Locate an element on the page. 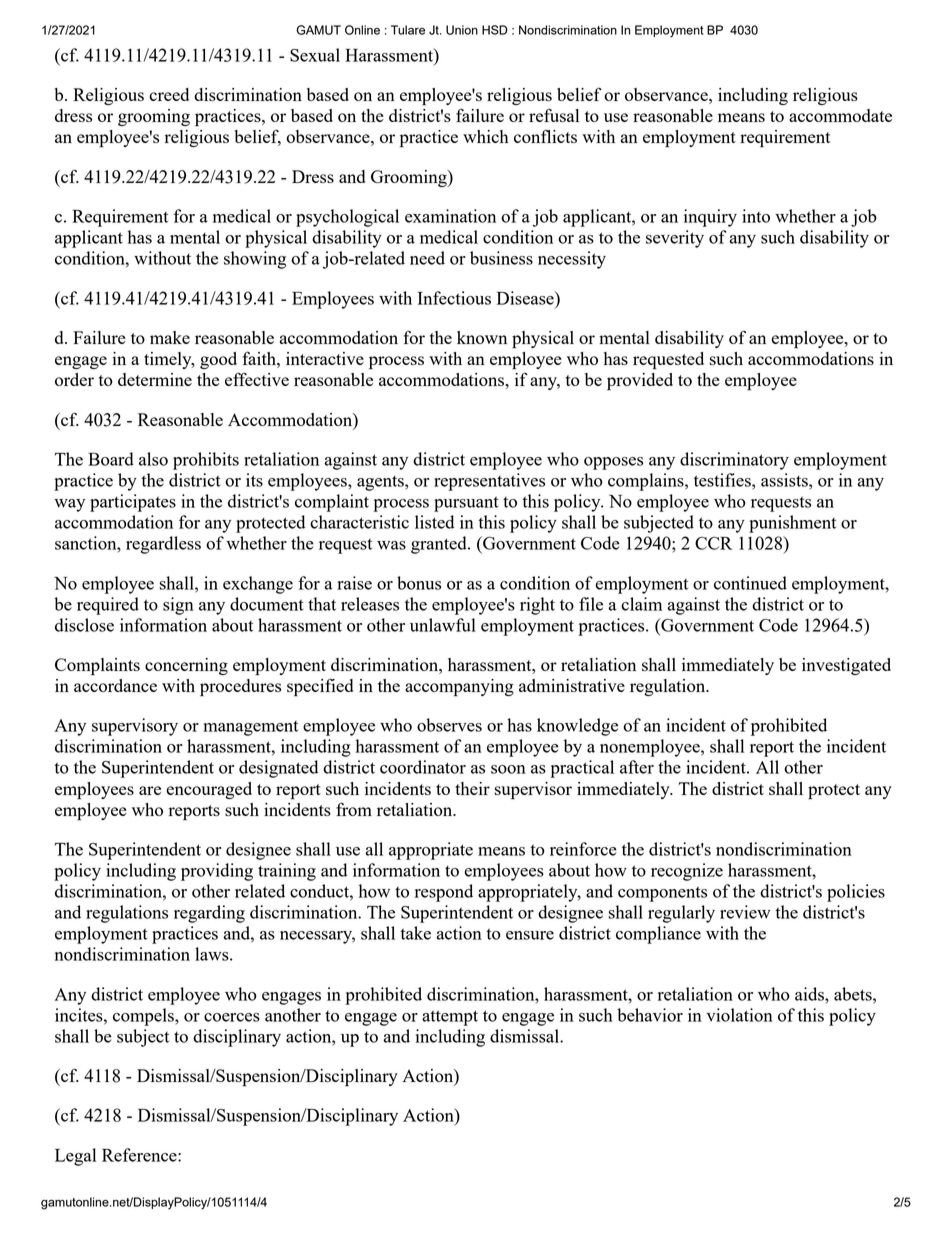  required is located at coordinates (108, 606).
